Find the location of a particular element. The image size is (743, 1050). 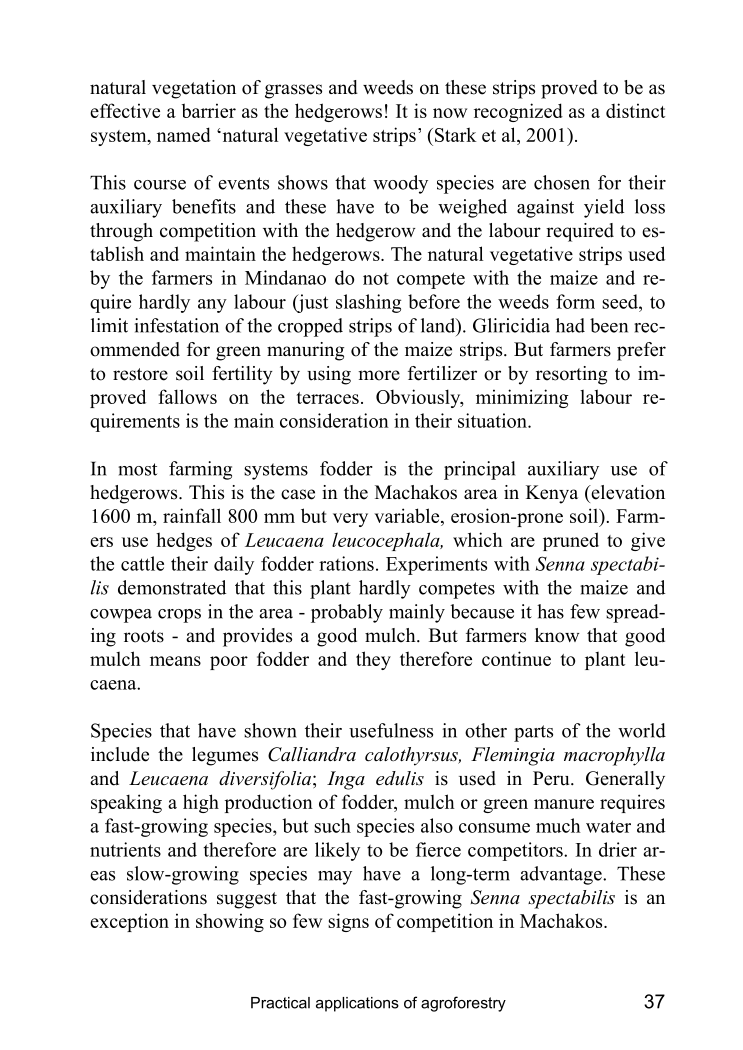

restore is located at coordinates (140, 374).
